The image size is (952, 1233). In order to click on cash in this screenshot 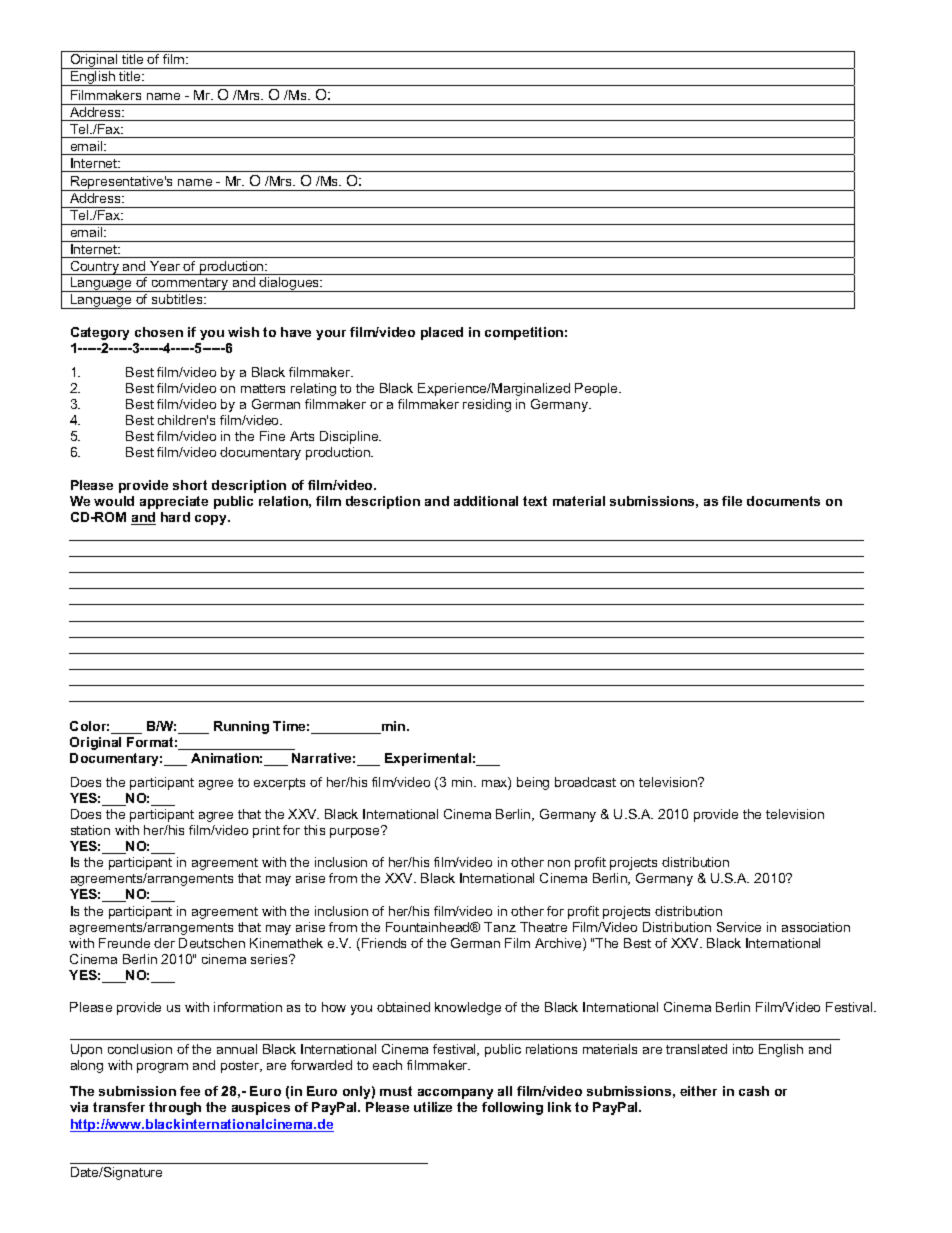, I will do `click(754, 1091)`.
